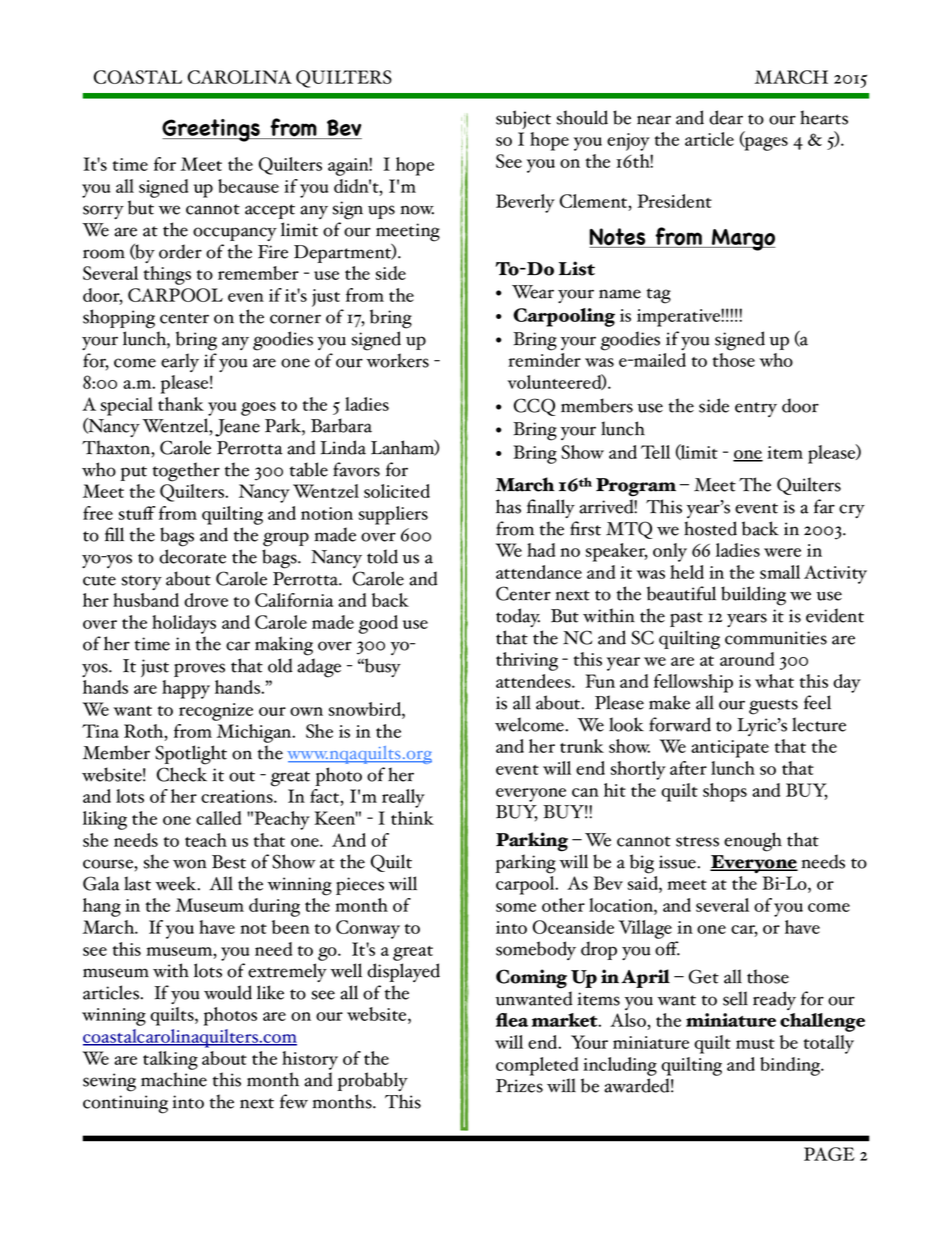  What do you see at coordinates (791, 1066) in the page?
I see `binding` at bounding box center [791, 1066].
